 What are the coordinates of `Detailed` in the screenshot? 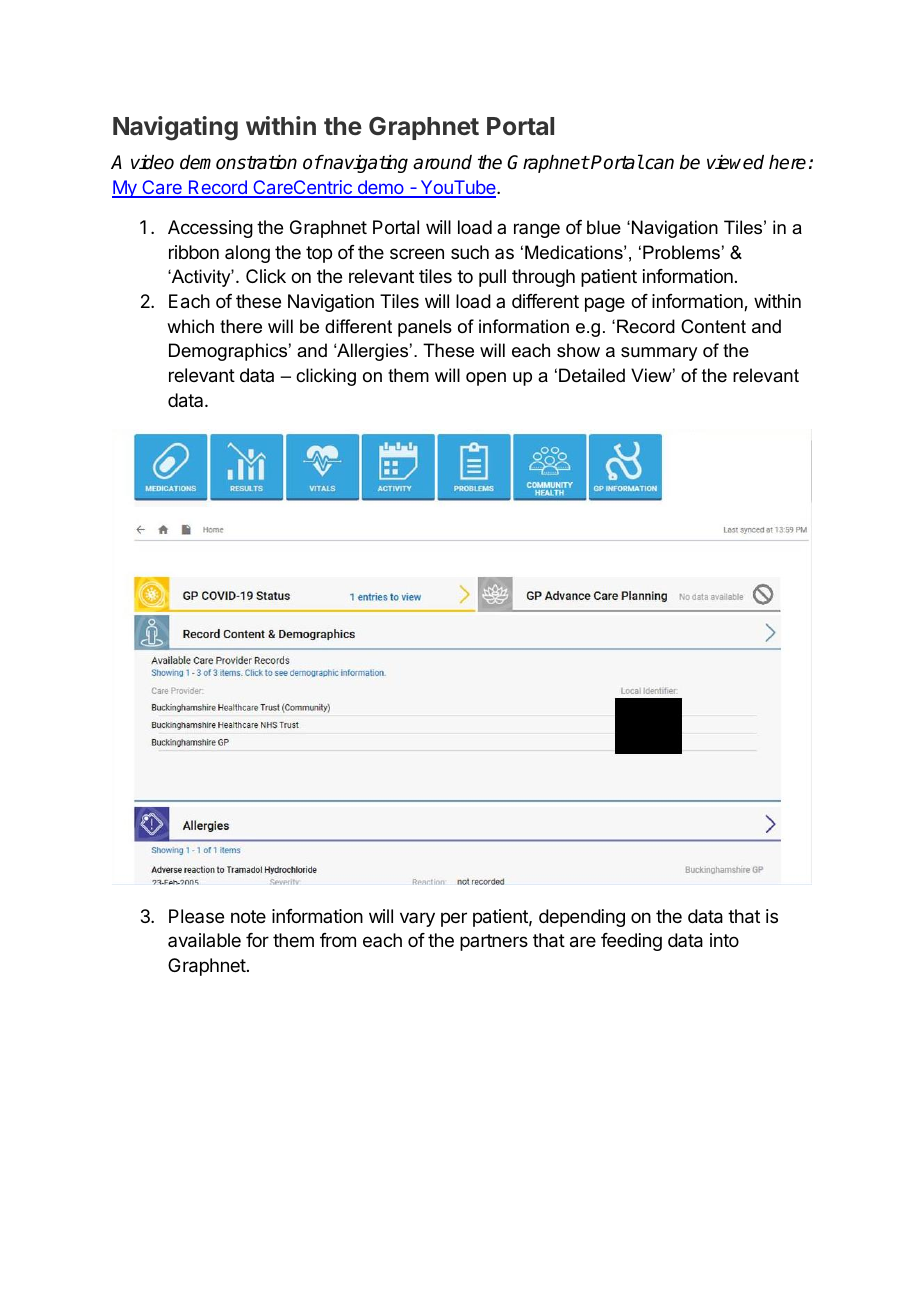 It's located at (592, 375).
